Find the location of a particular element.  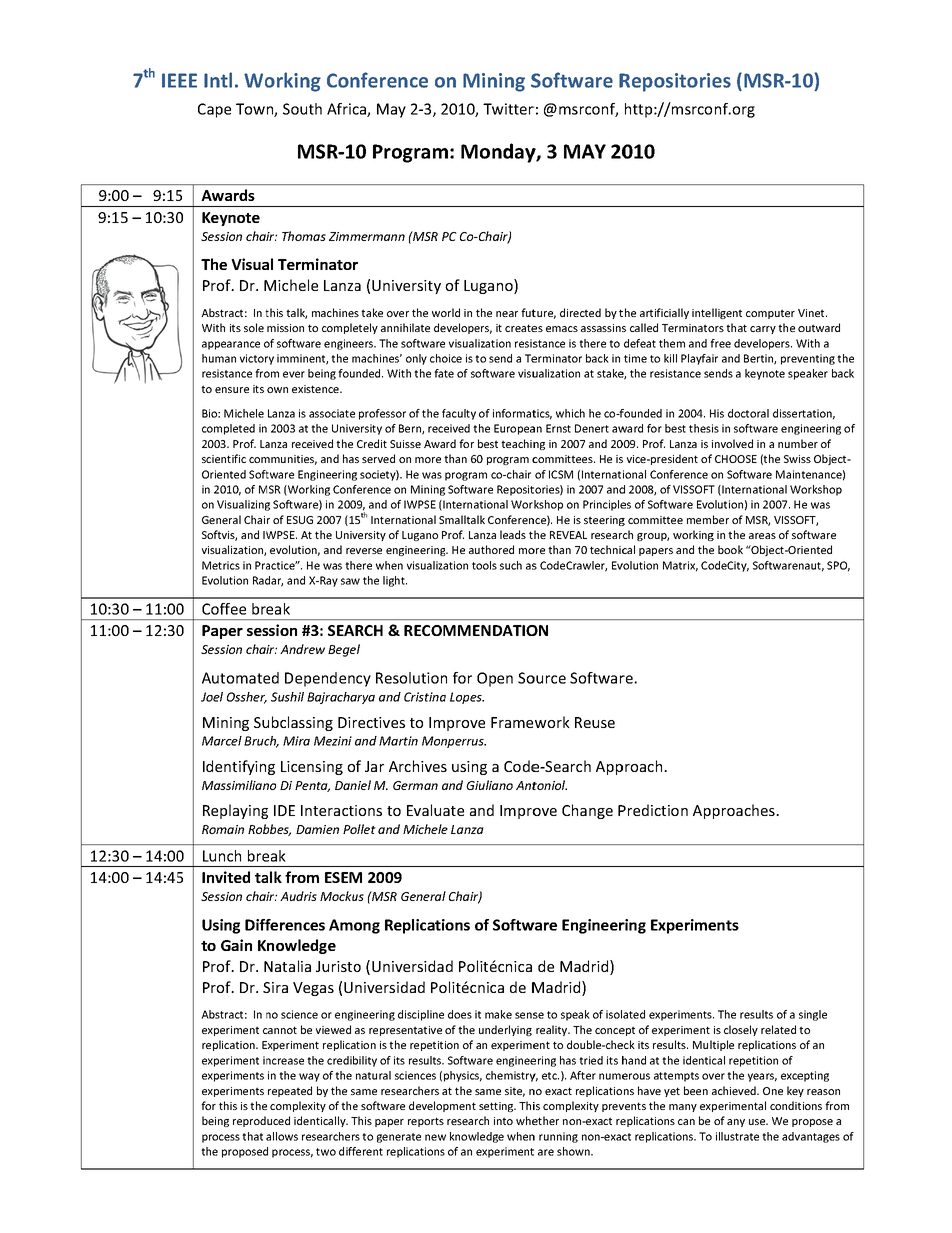

illustrate is located at coordinates (737, 1136).
